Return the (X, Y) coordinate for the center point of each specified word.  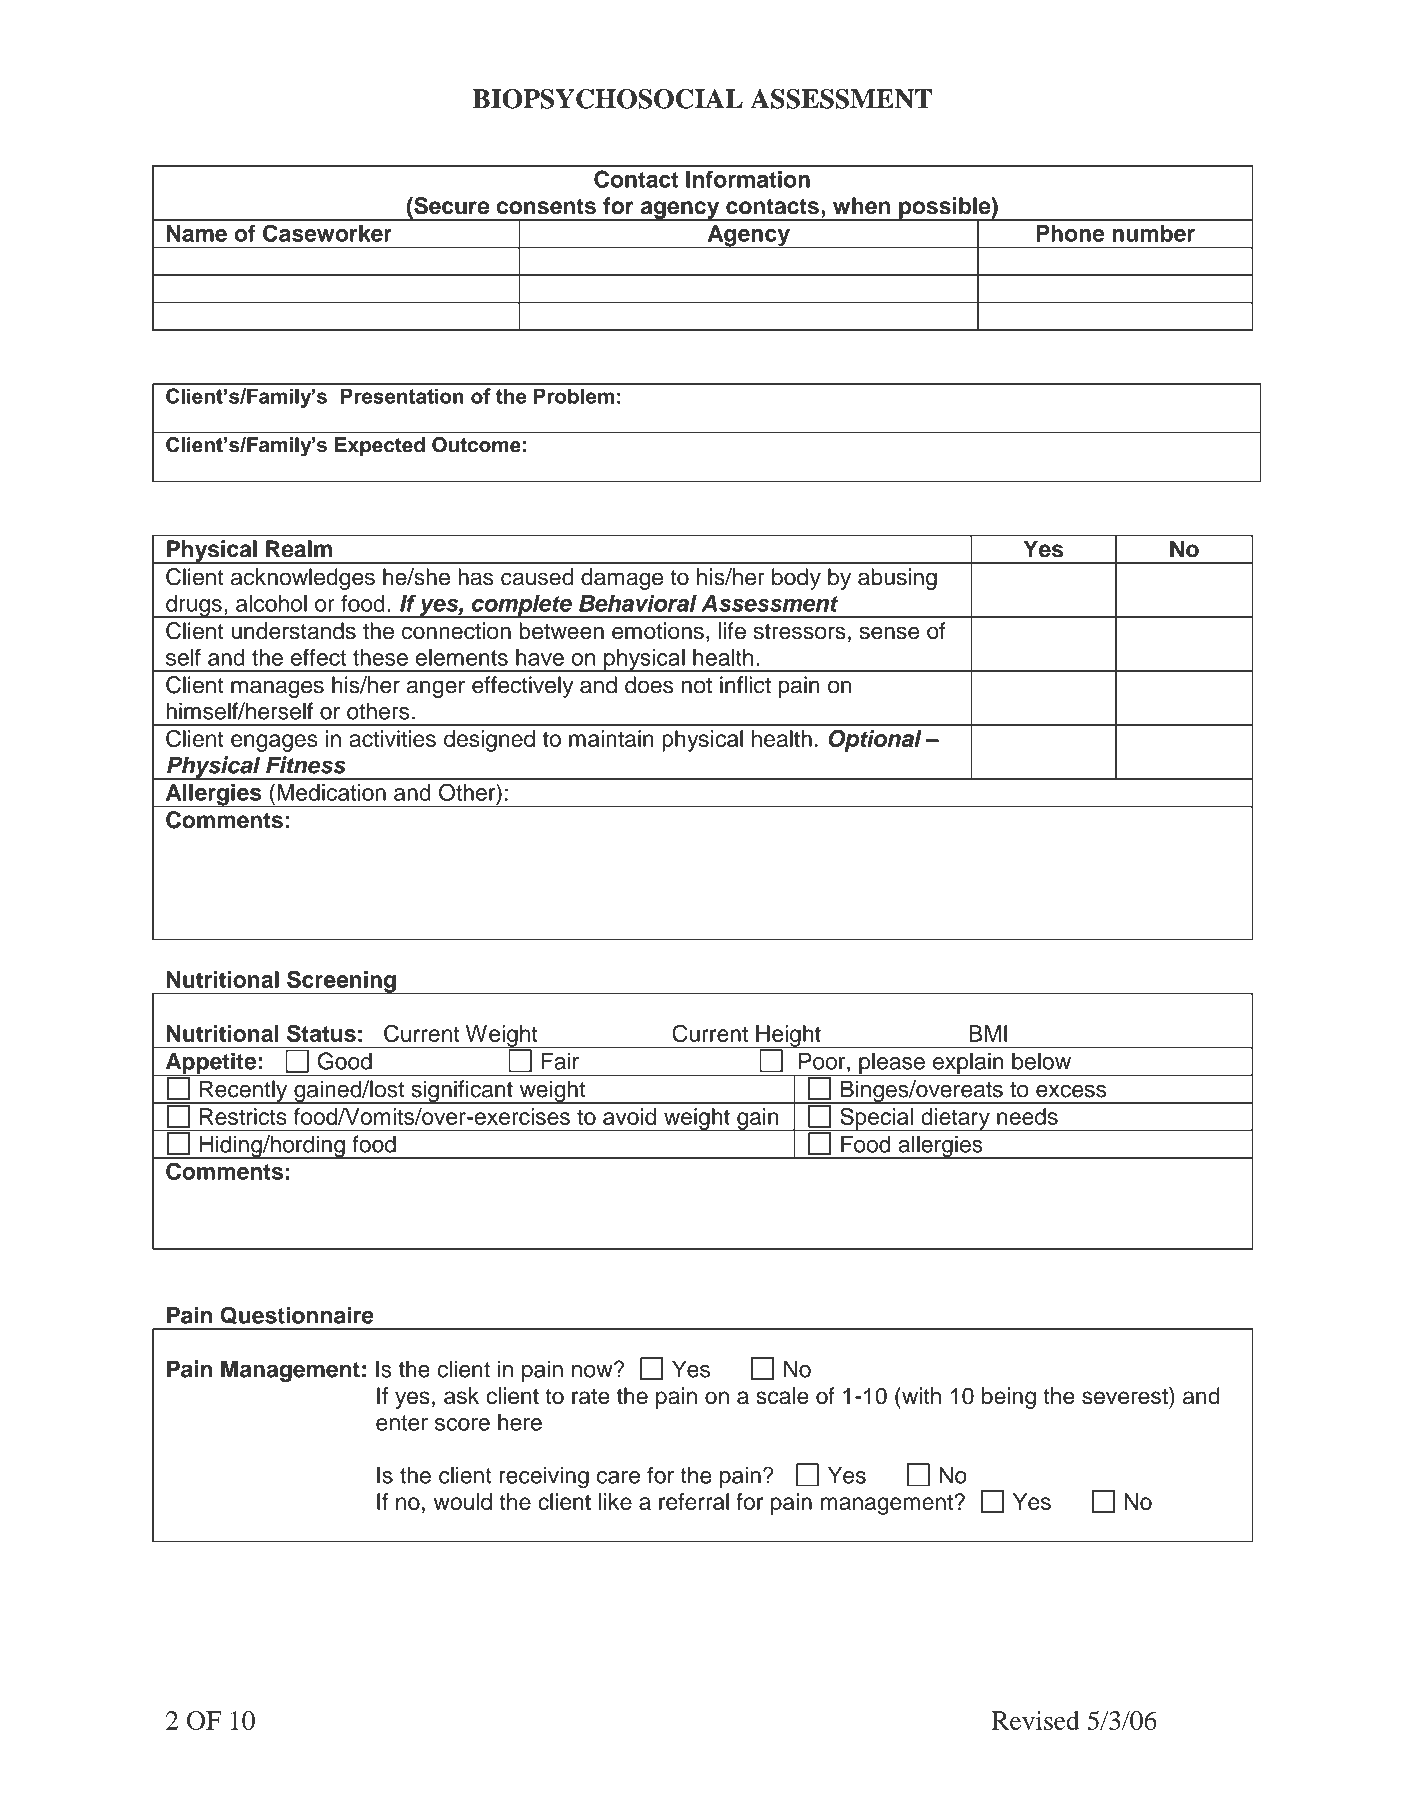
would (463, 1501)
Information (748, 179)
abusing (897, 579)
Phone (1070, 233)
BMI (988, 1033)
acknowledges (303, 579)
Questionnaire (297, 1315)
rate (591, 1397)
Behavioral (638, 603)
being (1009, 1398)
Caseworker (327, 233)
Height (788, 1037)
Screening (341, 982)
